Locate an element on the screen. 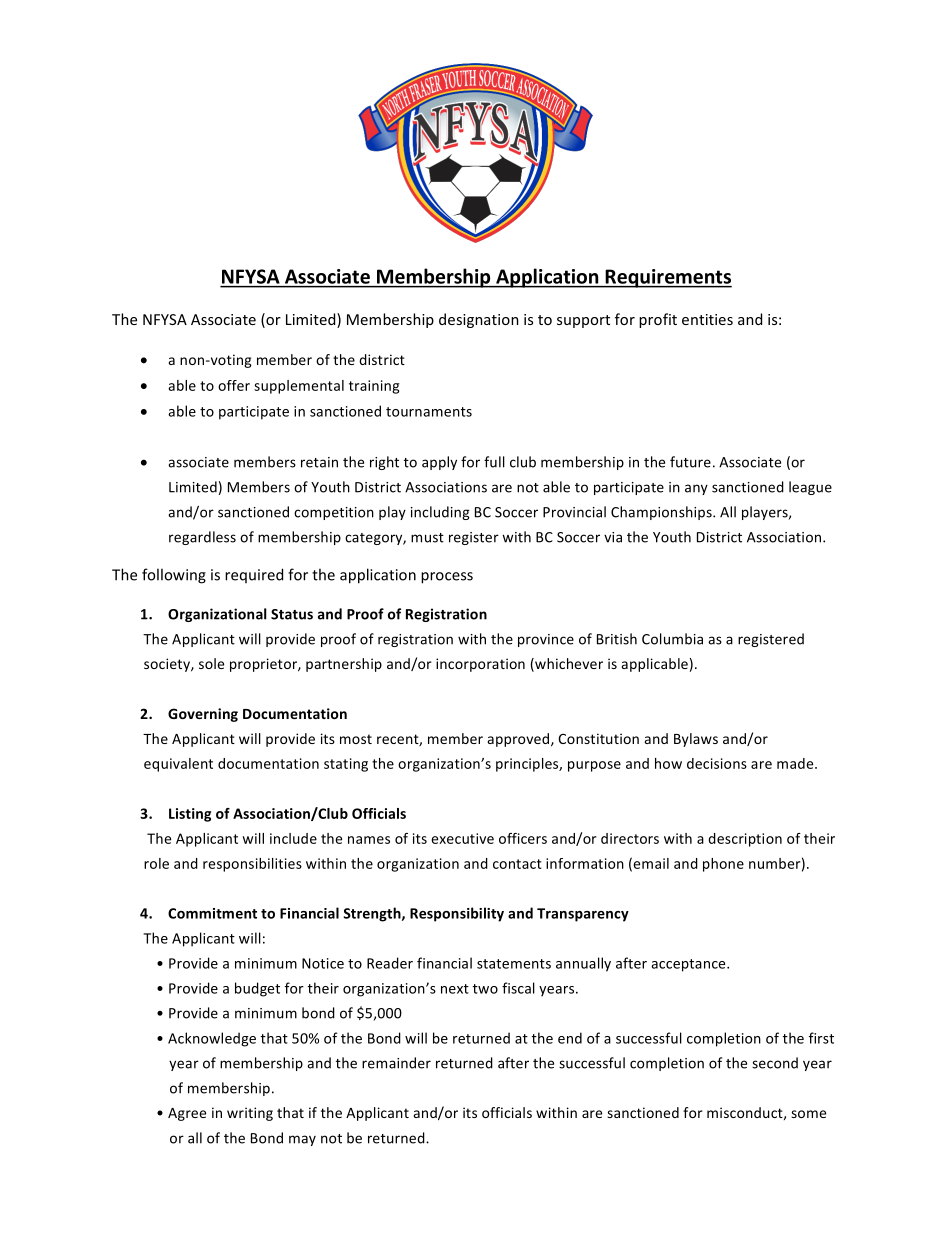 The width and height of the screenshot is (952, 1233). offer is located at coordinates (234, 385).
